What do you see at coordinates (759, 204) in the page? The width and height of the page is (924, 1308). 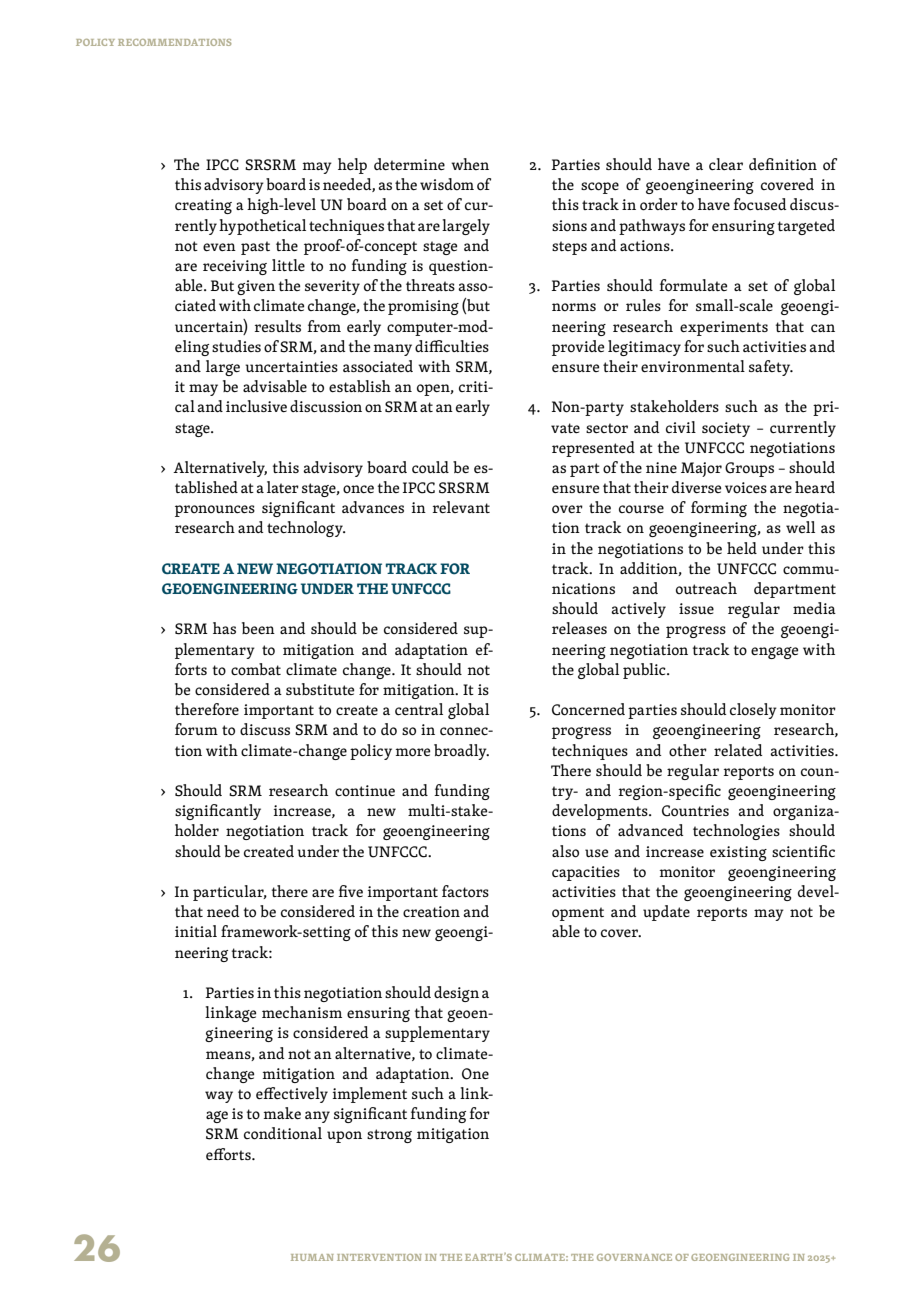 I see `focused` at bounding box center [759, 204].
